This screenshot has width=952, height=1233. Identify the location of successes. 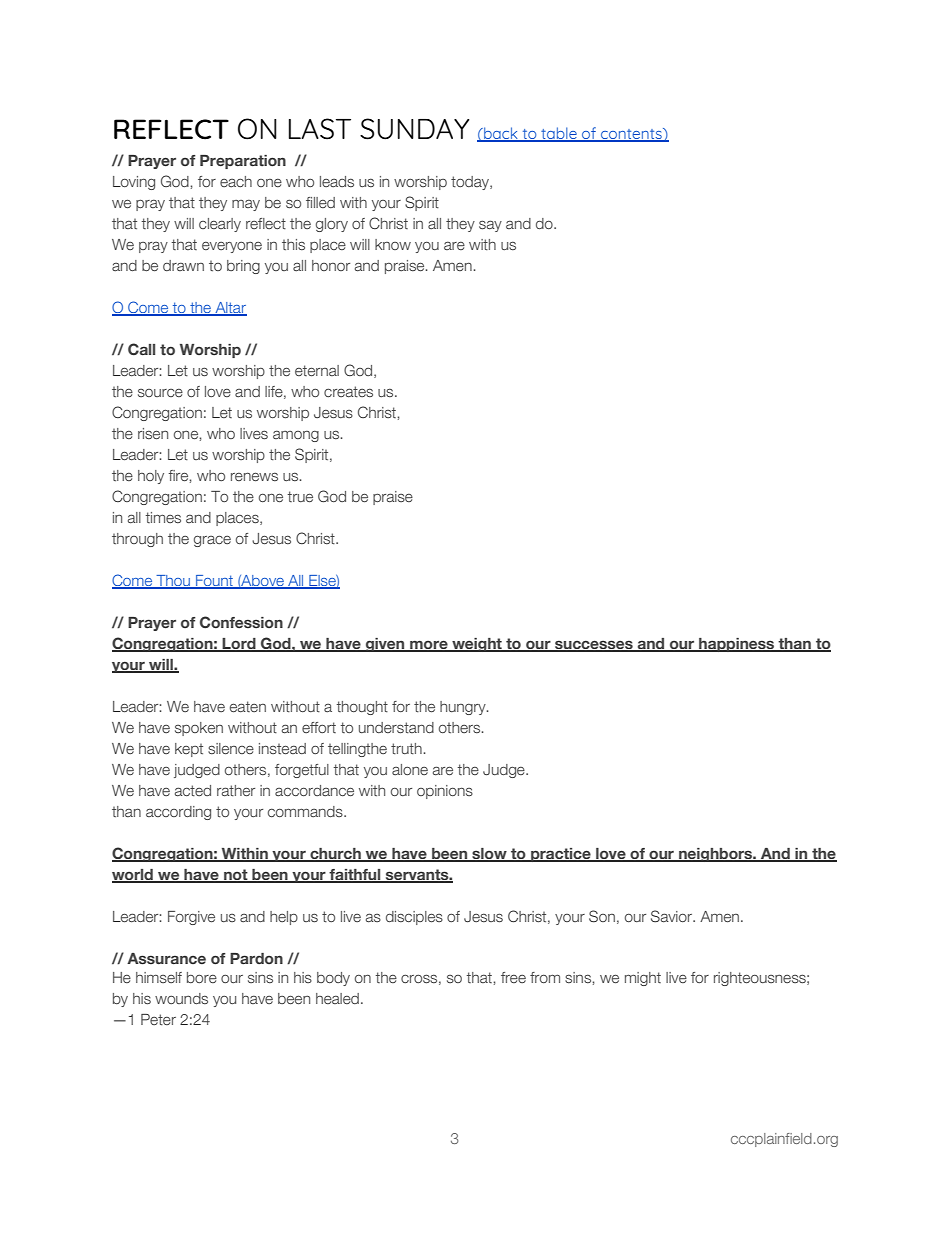
(594, 646).
